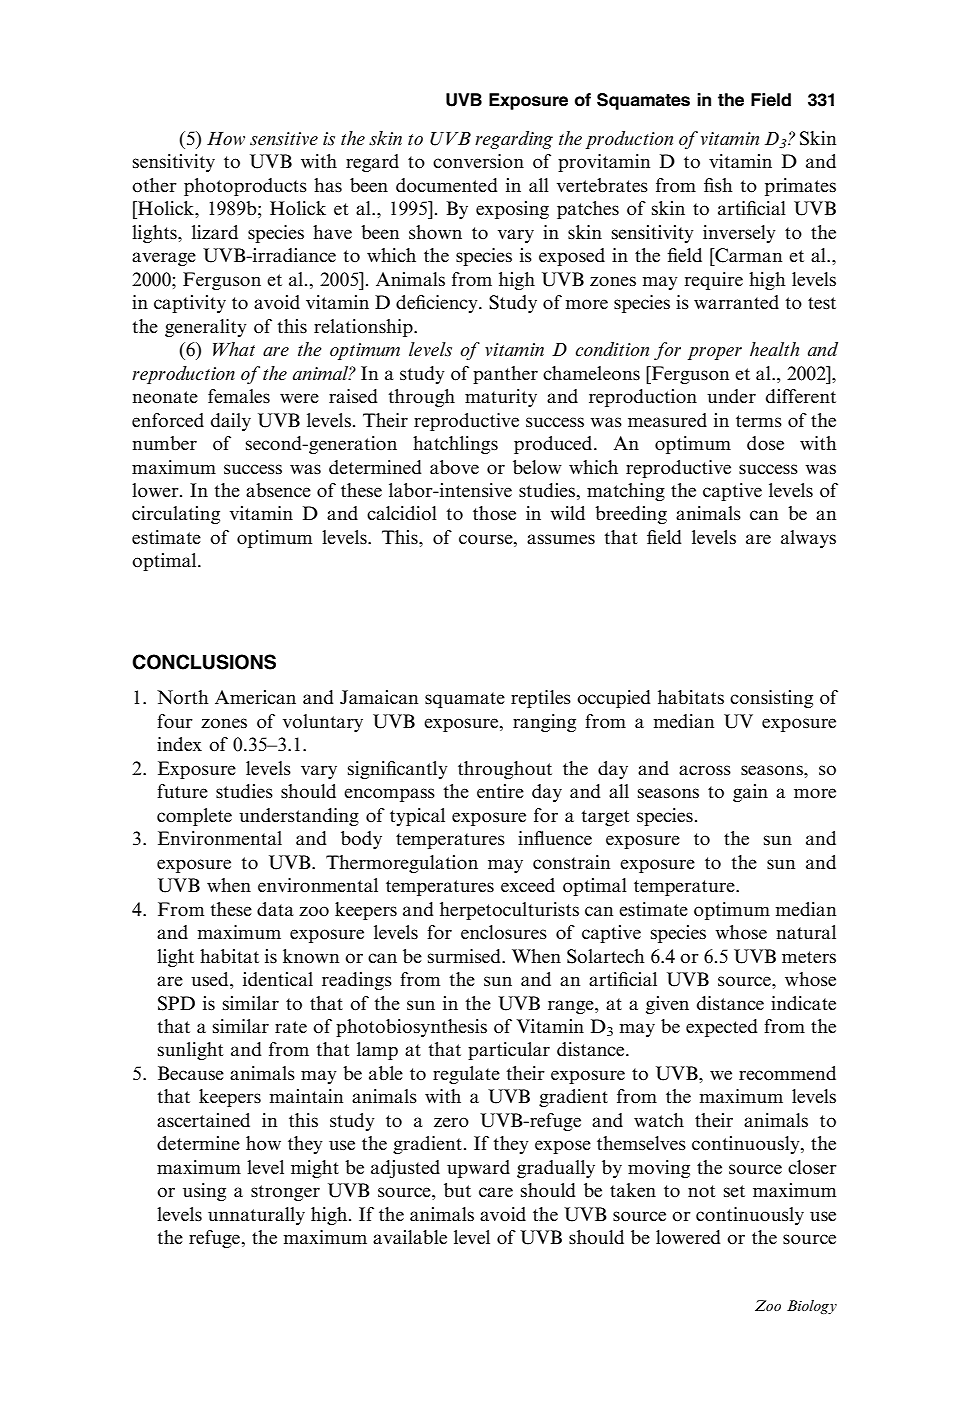 The width and height of the screenshot is (969, 1414). I want to click on conversion, so click(478, 161).
